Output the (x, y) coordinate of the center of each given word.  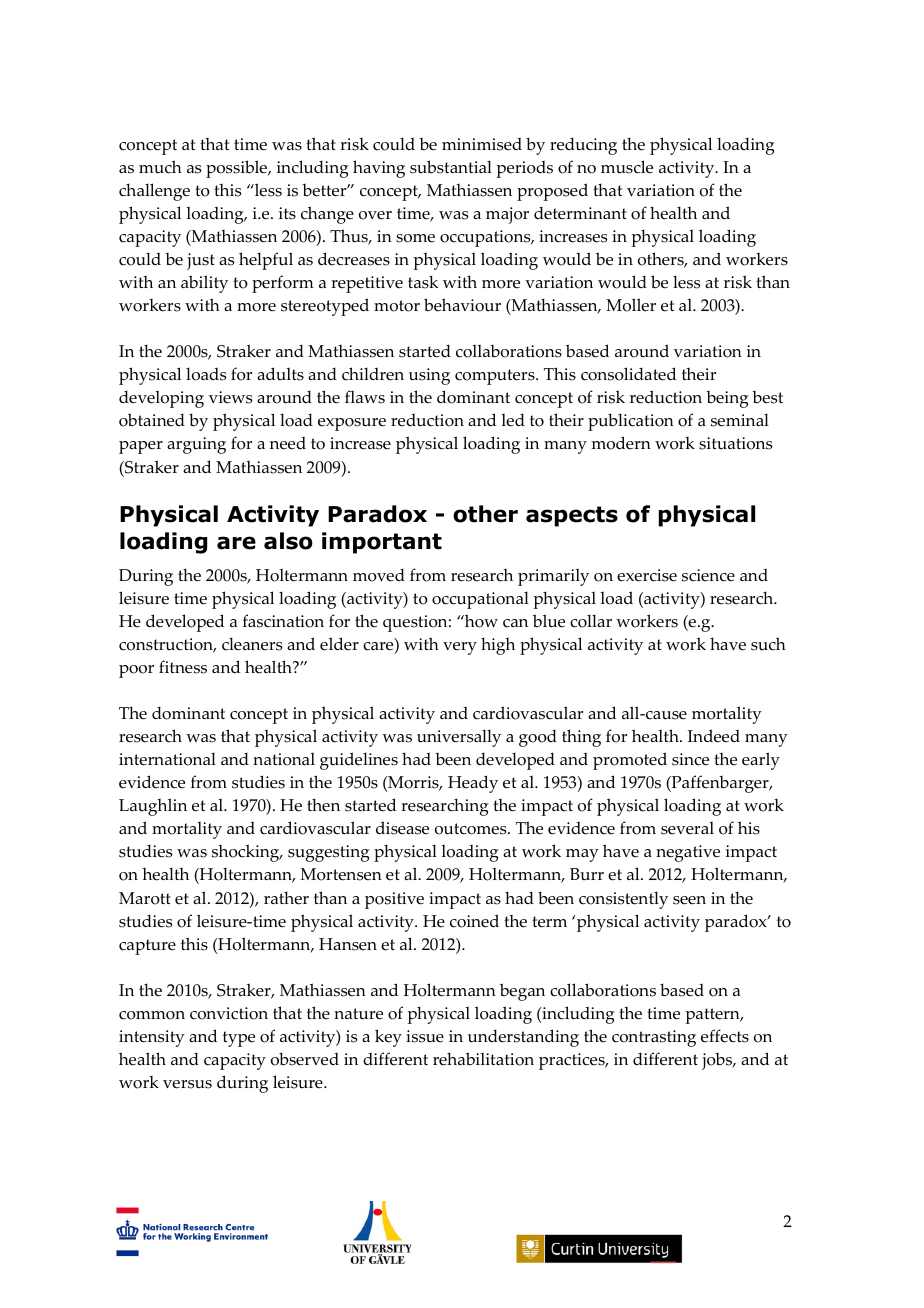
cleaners (252, 644)
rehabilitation (483, 1059)
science (708, 575)
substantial (451, 167)
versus (187, 1084)
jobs (718, 1061)
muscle (627, 167)
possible (238, 169)
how (480, 621)
